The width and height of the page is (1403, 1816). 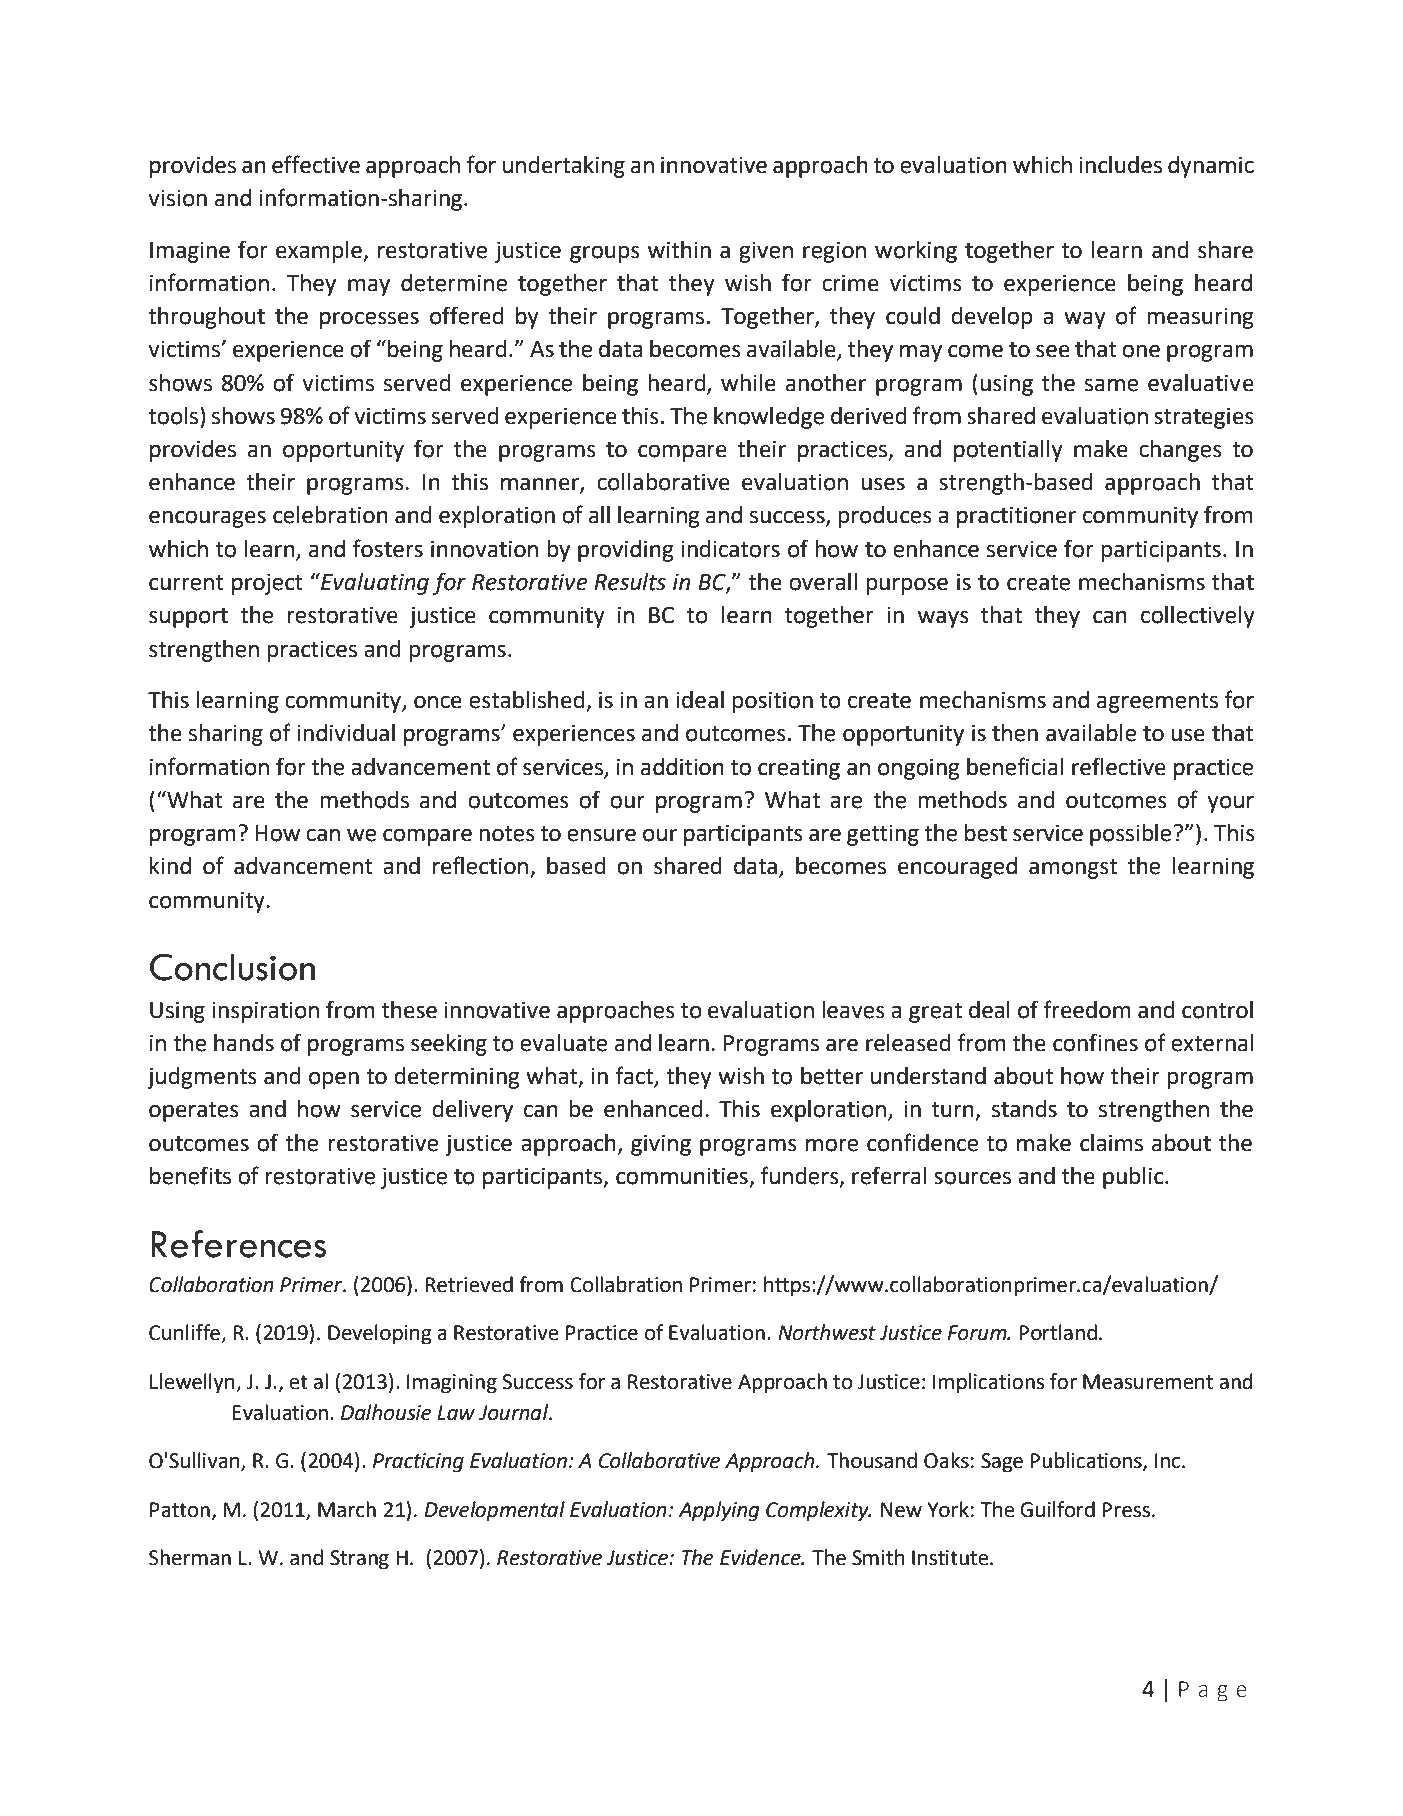 What do you see at coordinates (316, 164) in the page?
I see `effective` at bounding box center [316, 164].
